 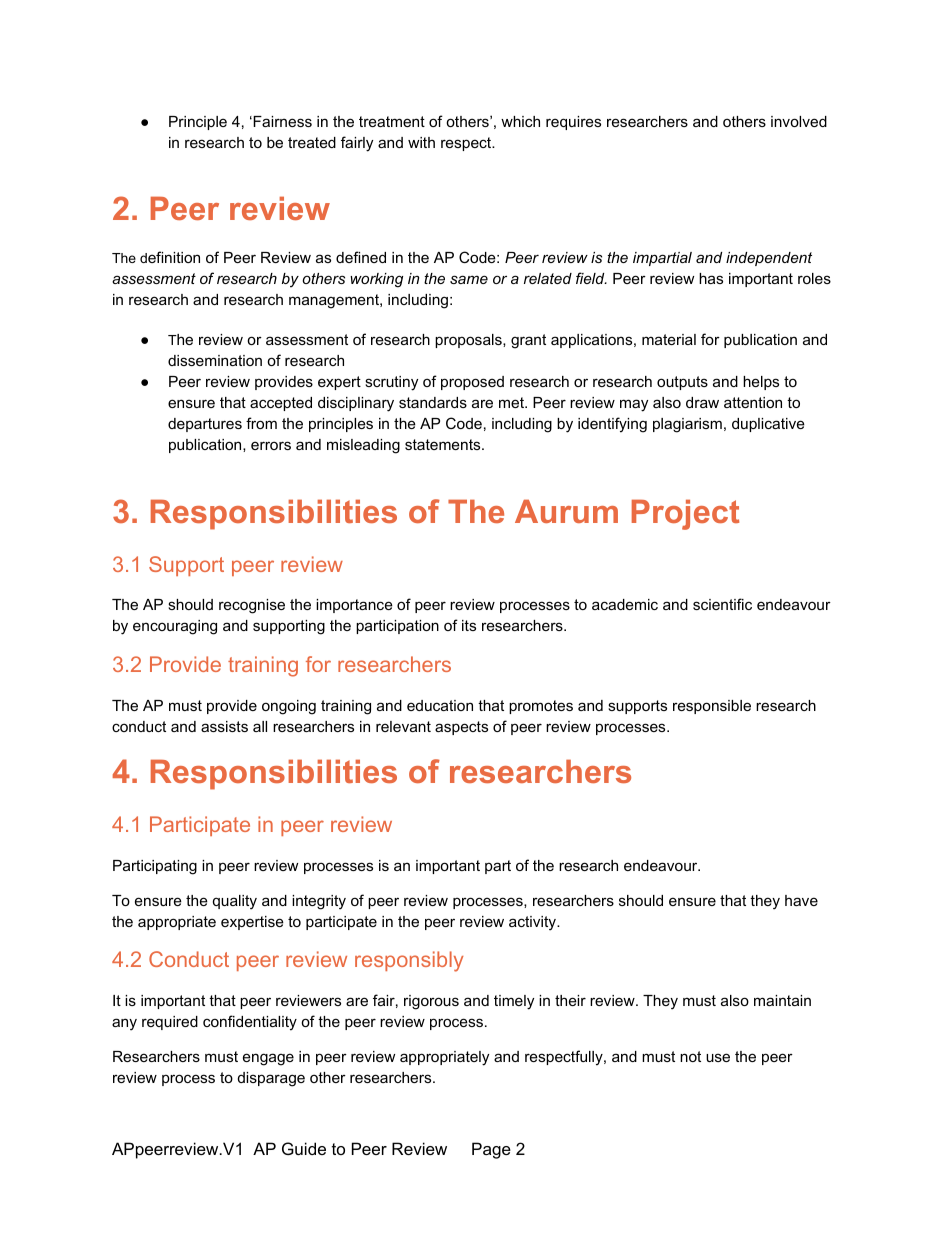 I want to click on responsible, so click(x=712, y=707).
